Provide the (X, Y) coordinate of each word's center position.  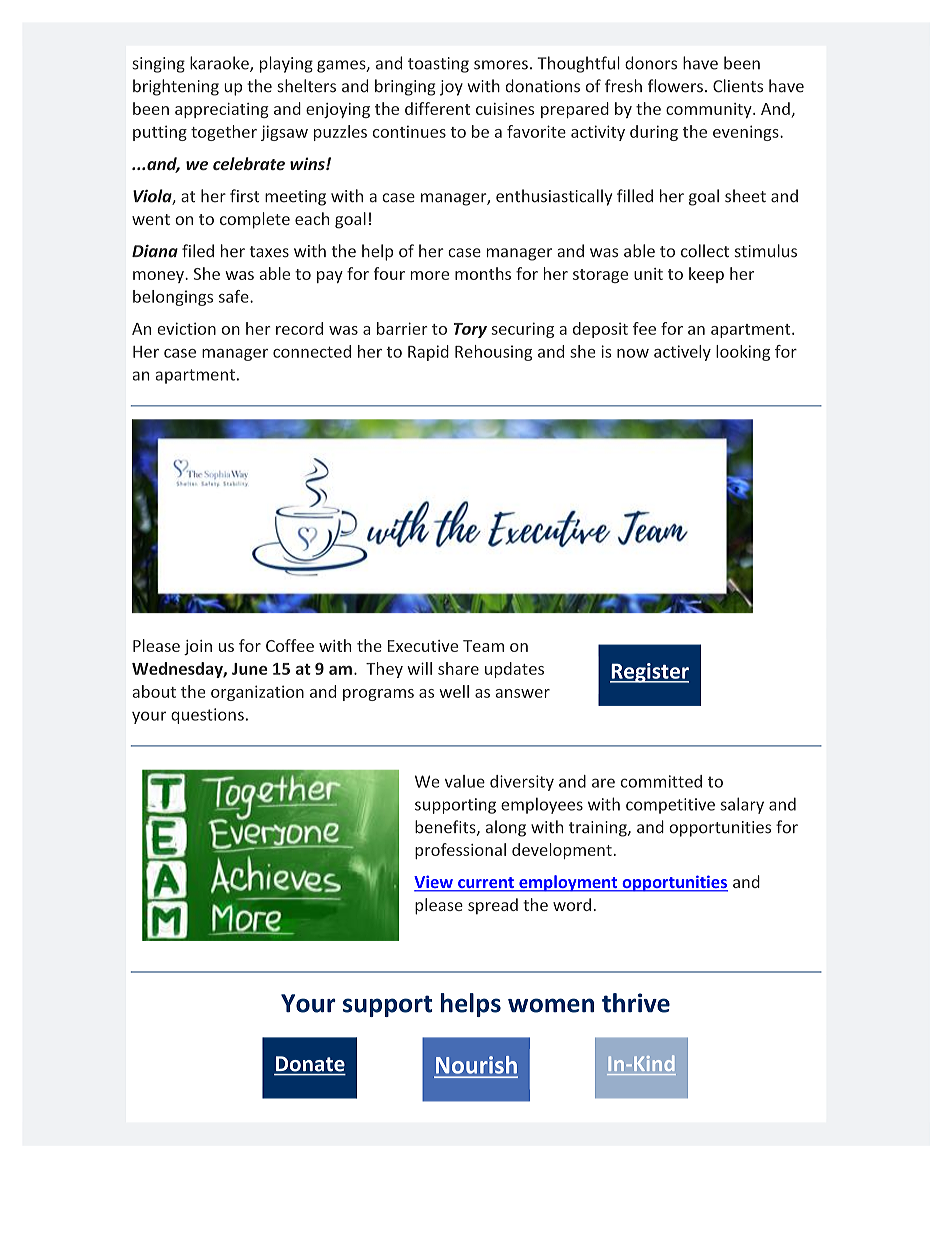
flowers (675, 86)
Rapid (428, 353)
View (434, 883)
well (454, 691)
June (249, 669)
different (437, 108)
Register (649, 673)
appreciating (222, 110)
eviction (186, 328)
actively (682, 353)
